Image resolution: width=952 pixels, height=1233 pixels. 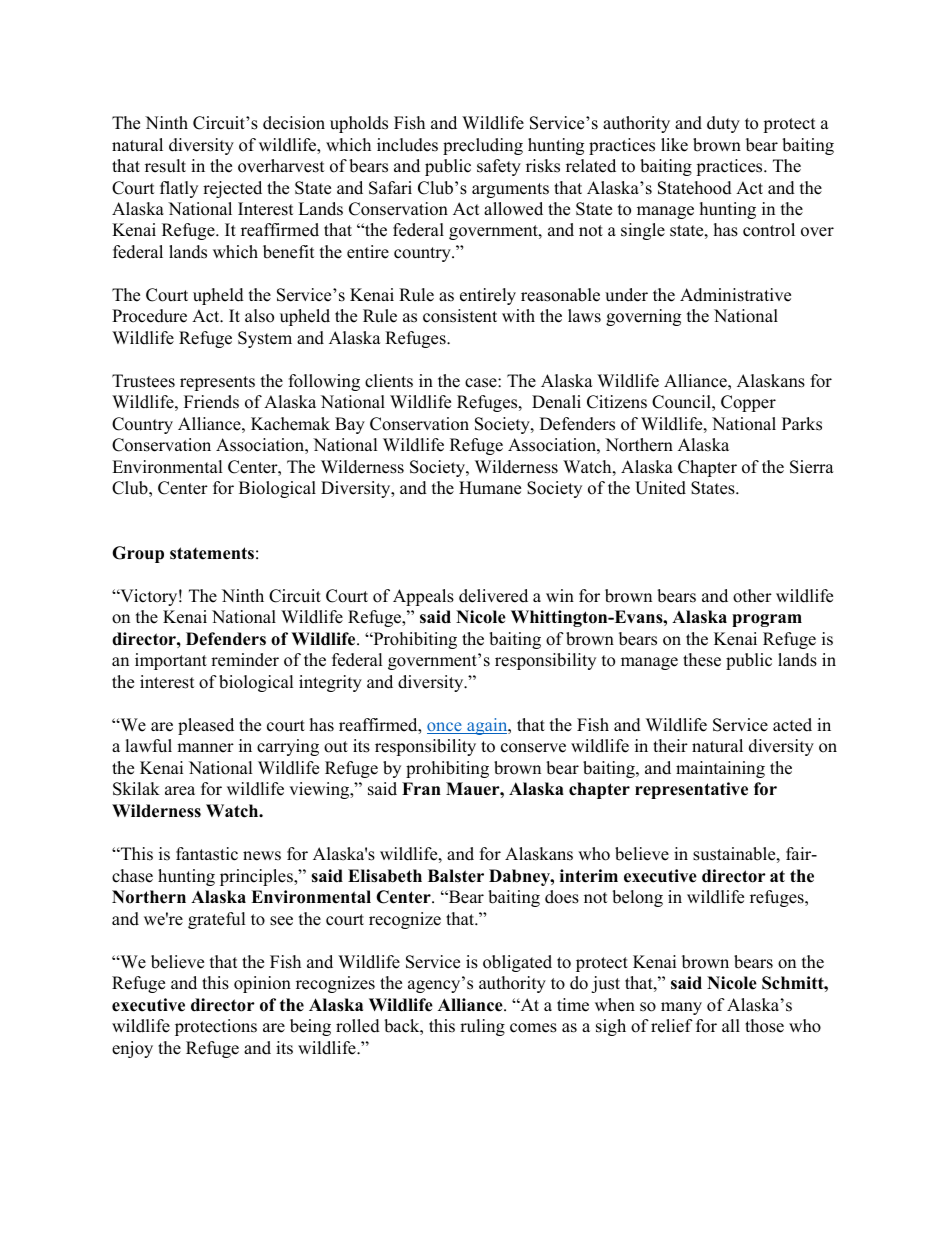 I want to click on case, so click(x=482, y=383).
